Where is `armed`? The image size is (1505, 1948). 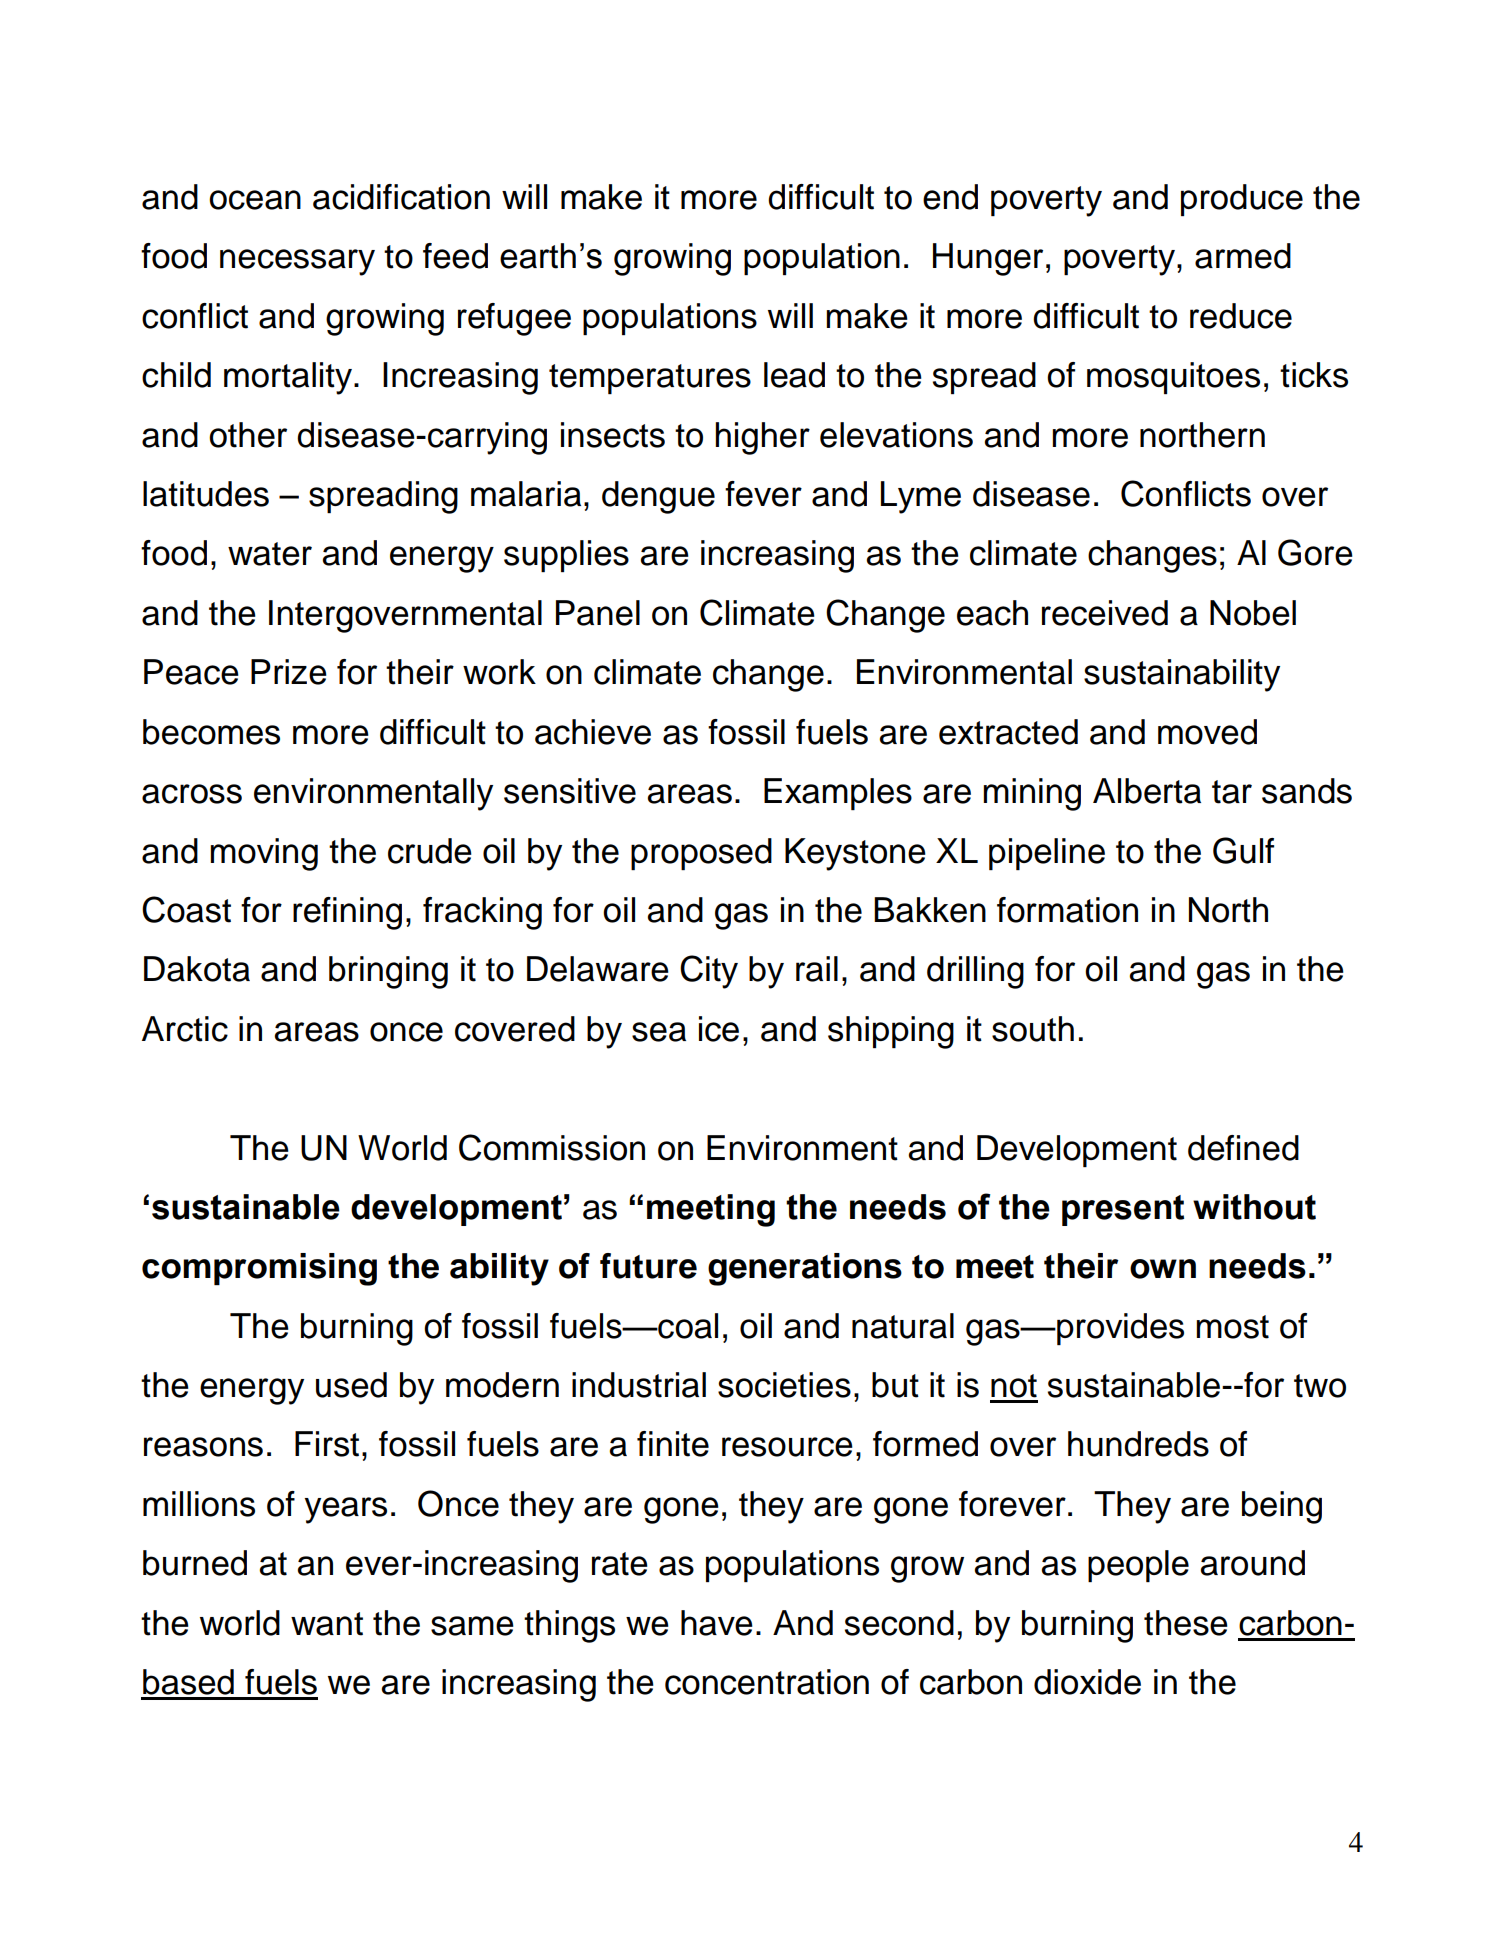
armed is located at coordinates (1243, 256).
